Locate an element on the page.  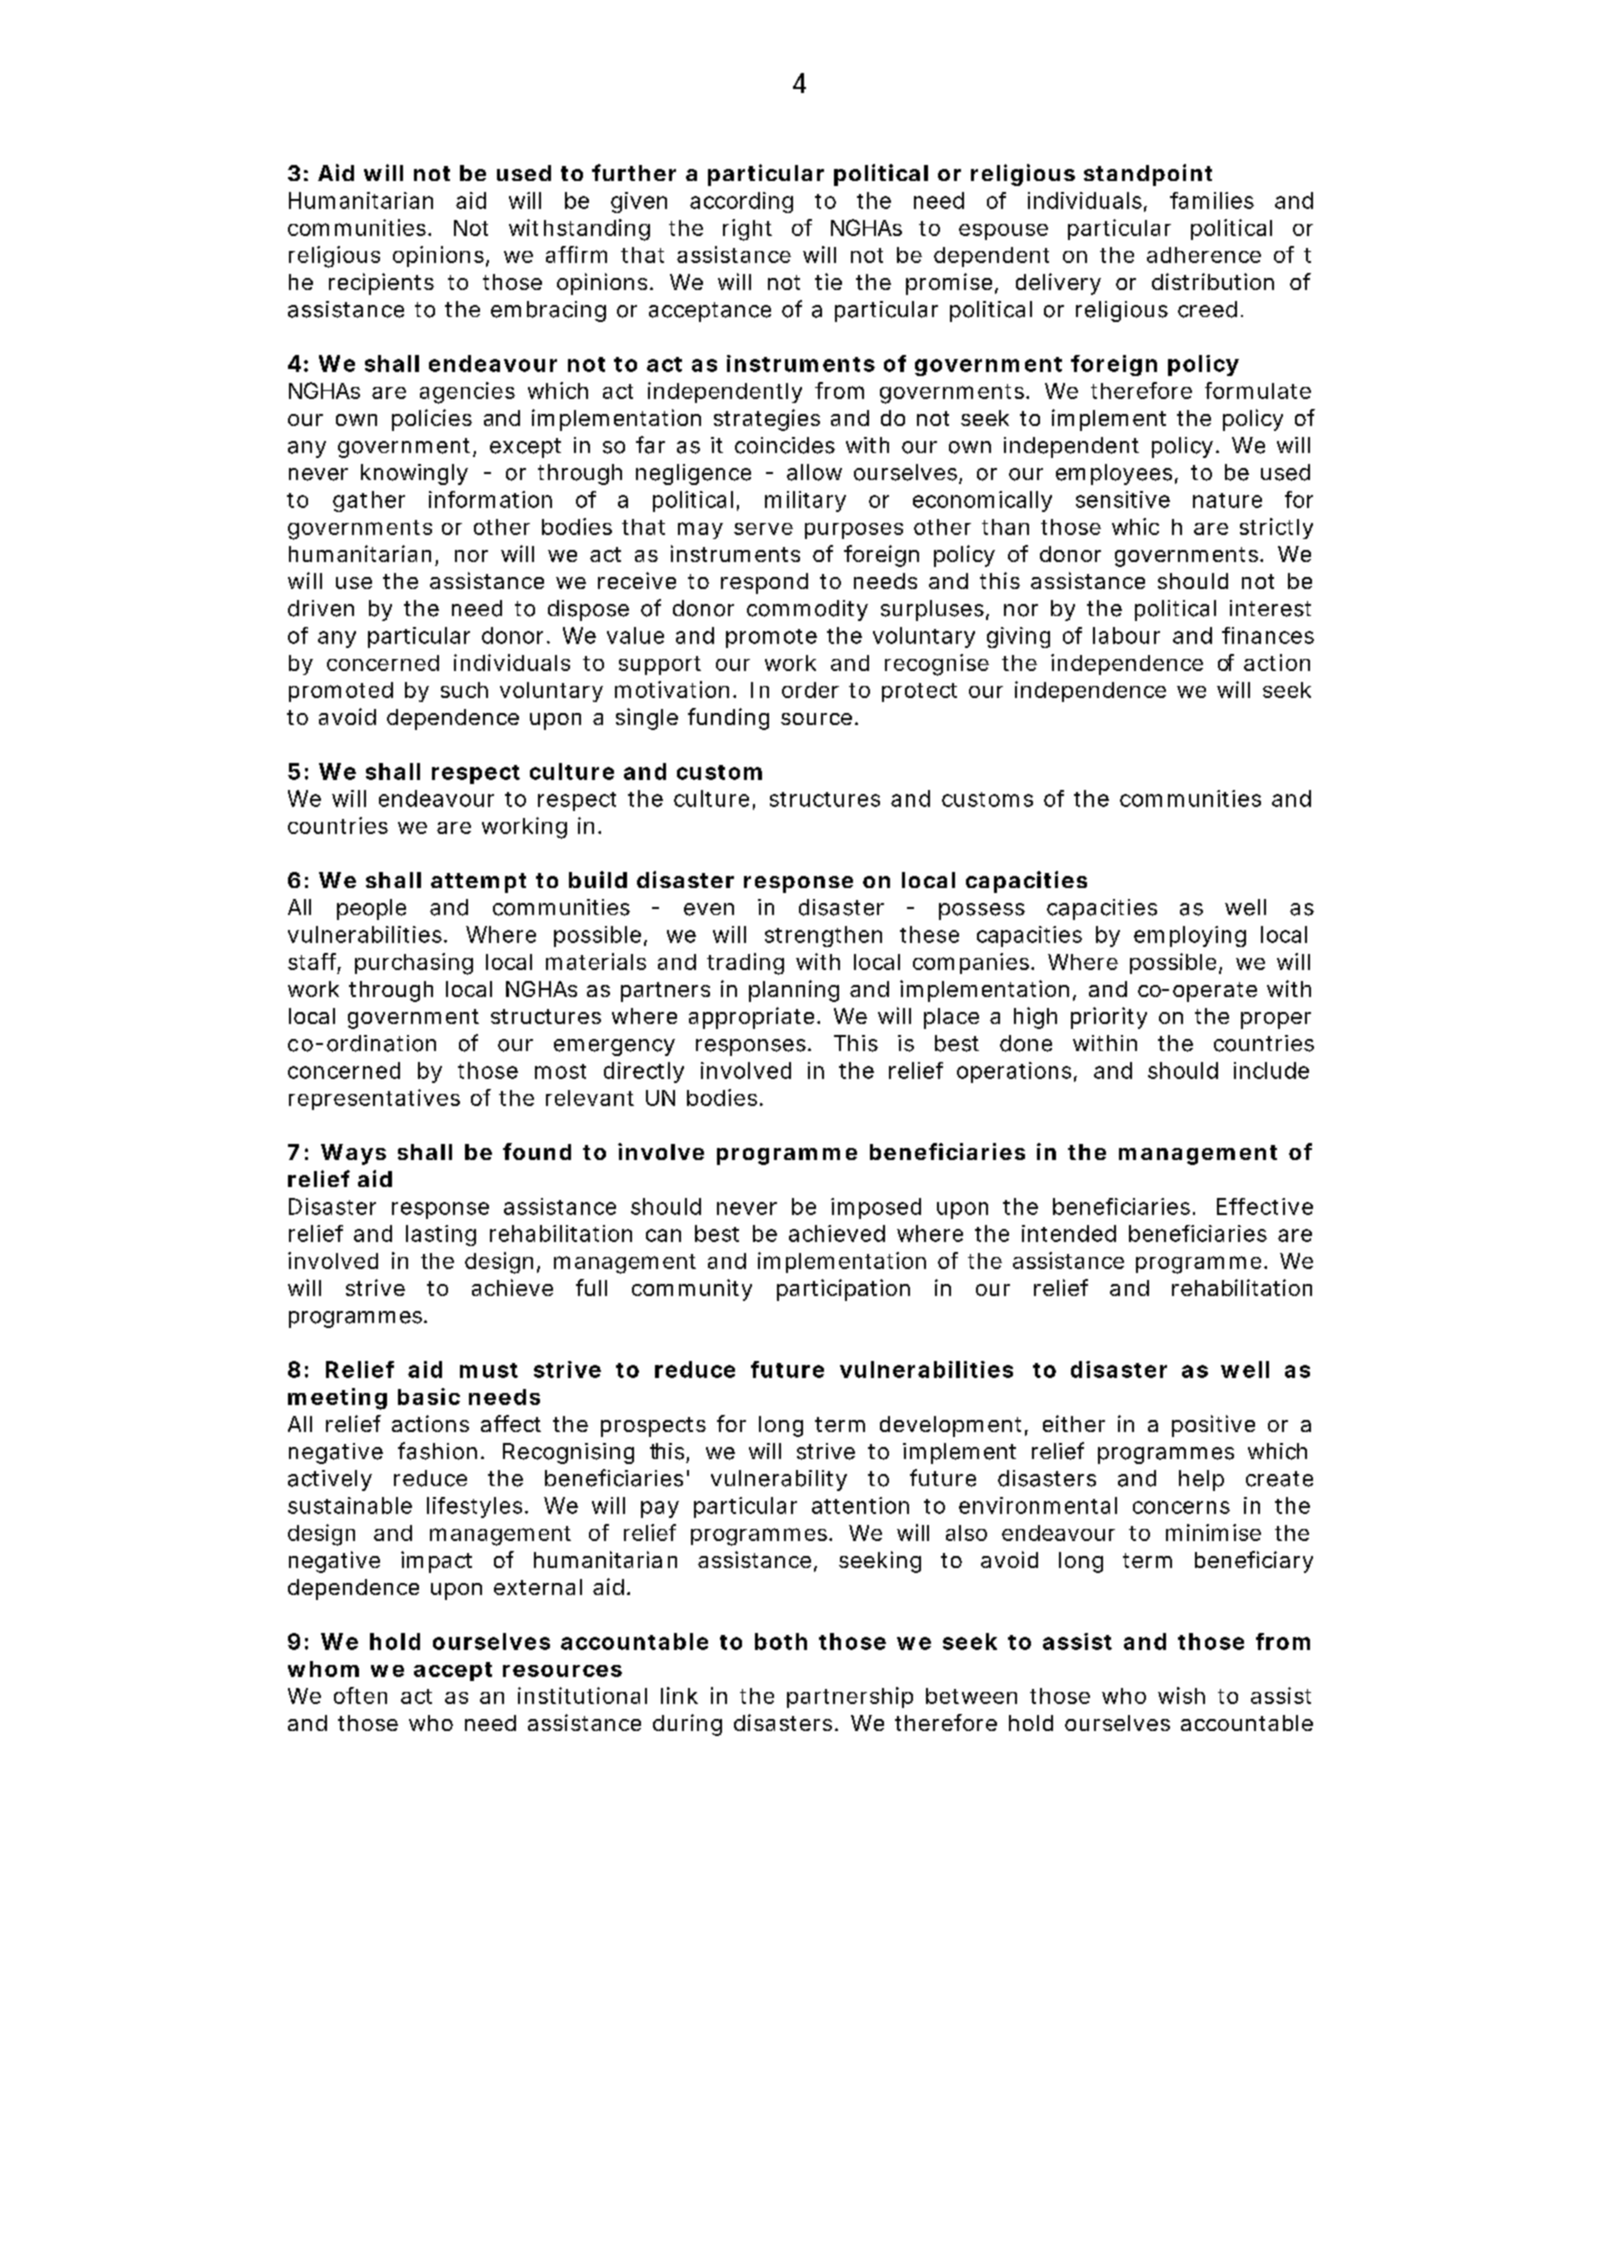
lasting is located at coordinates (441, 1235).
